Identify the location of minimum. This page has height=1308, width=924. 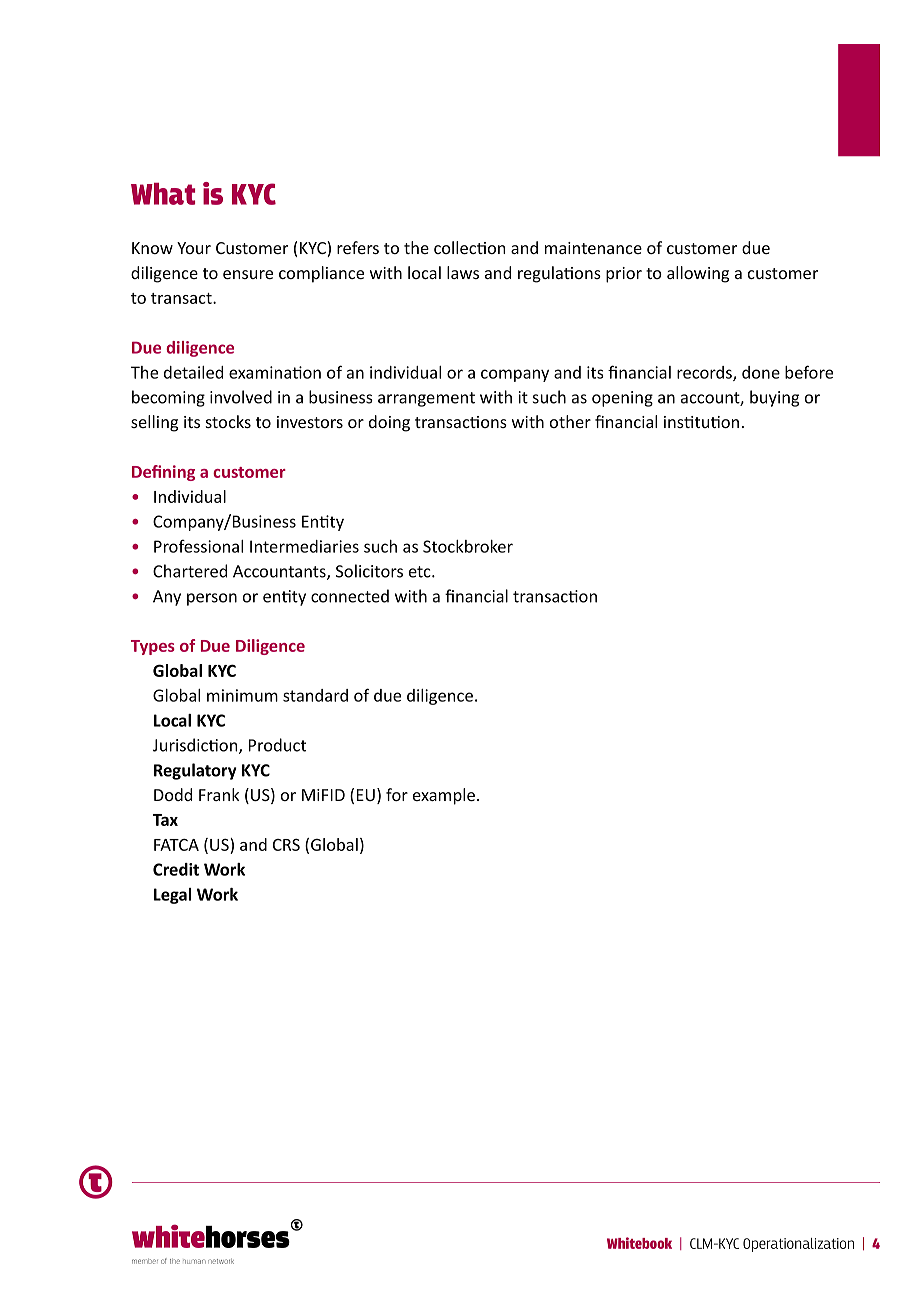
(242, 695).
